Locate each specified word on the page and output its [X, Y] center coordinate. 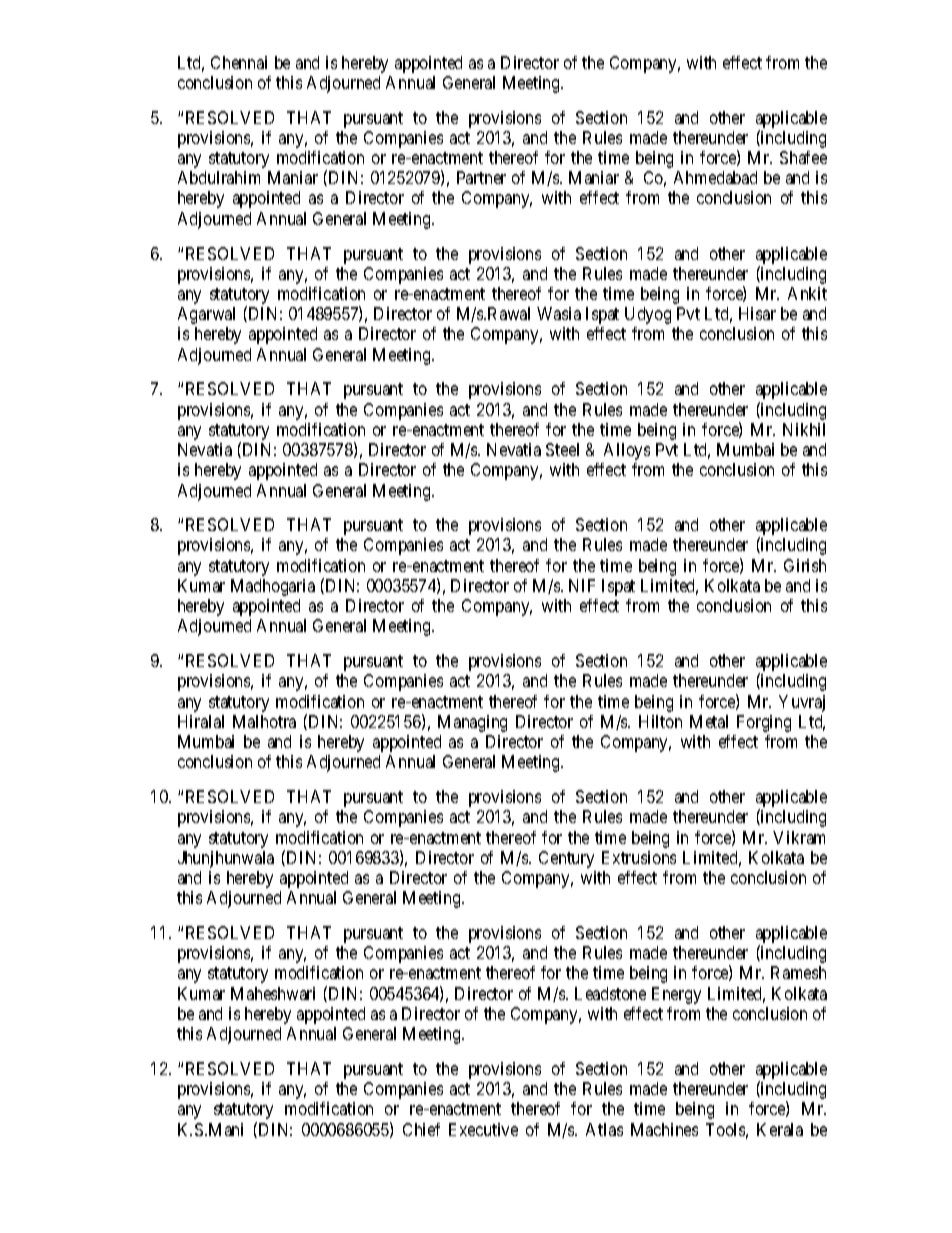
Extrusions [639, 857]
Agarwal [206, 315]
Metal [709, 721]
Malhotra [264, 721]
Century [566, 859]
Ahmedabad [715, 177]
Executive [483, 1129]
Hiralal [201, 721]
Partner [481, 177]
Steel [562, 449]
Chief [421, 1129]
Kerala [780, 1129]
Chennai [239, 62]
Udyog [648, 315]
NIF [582, 585]
